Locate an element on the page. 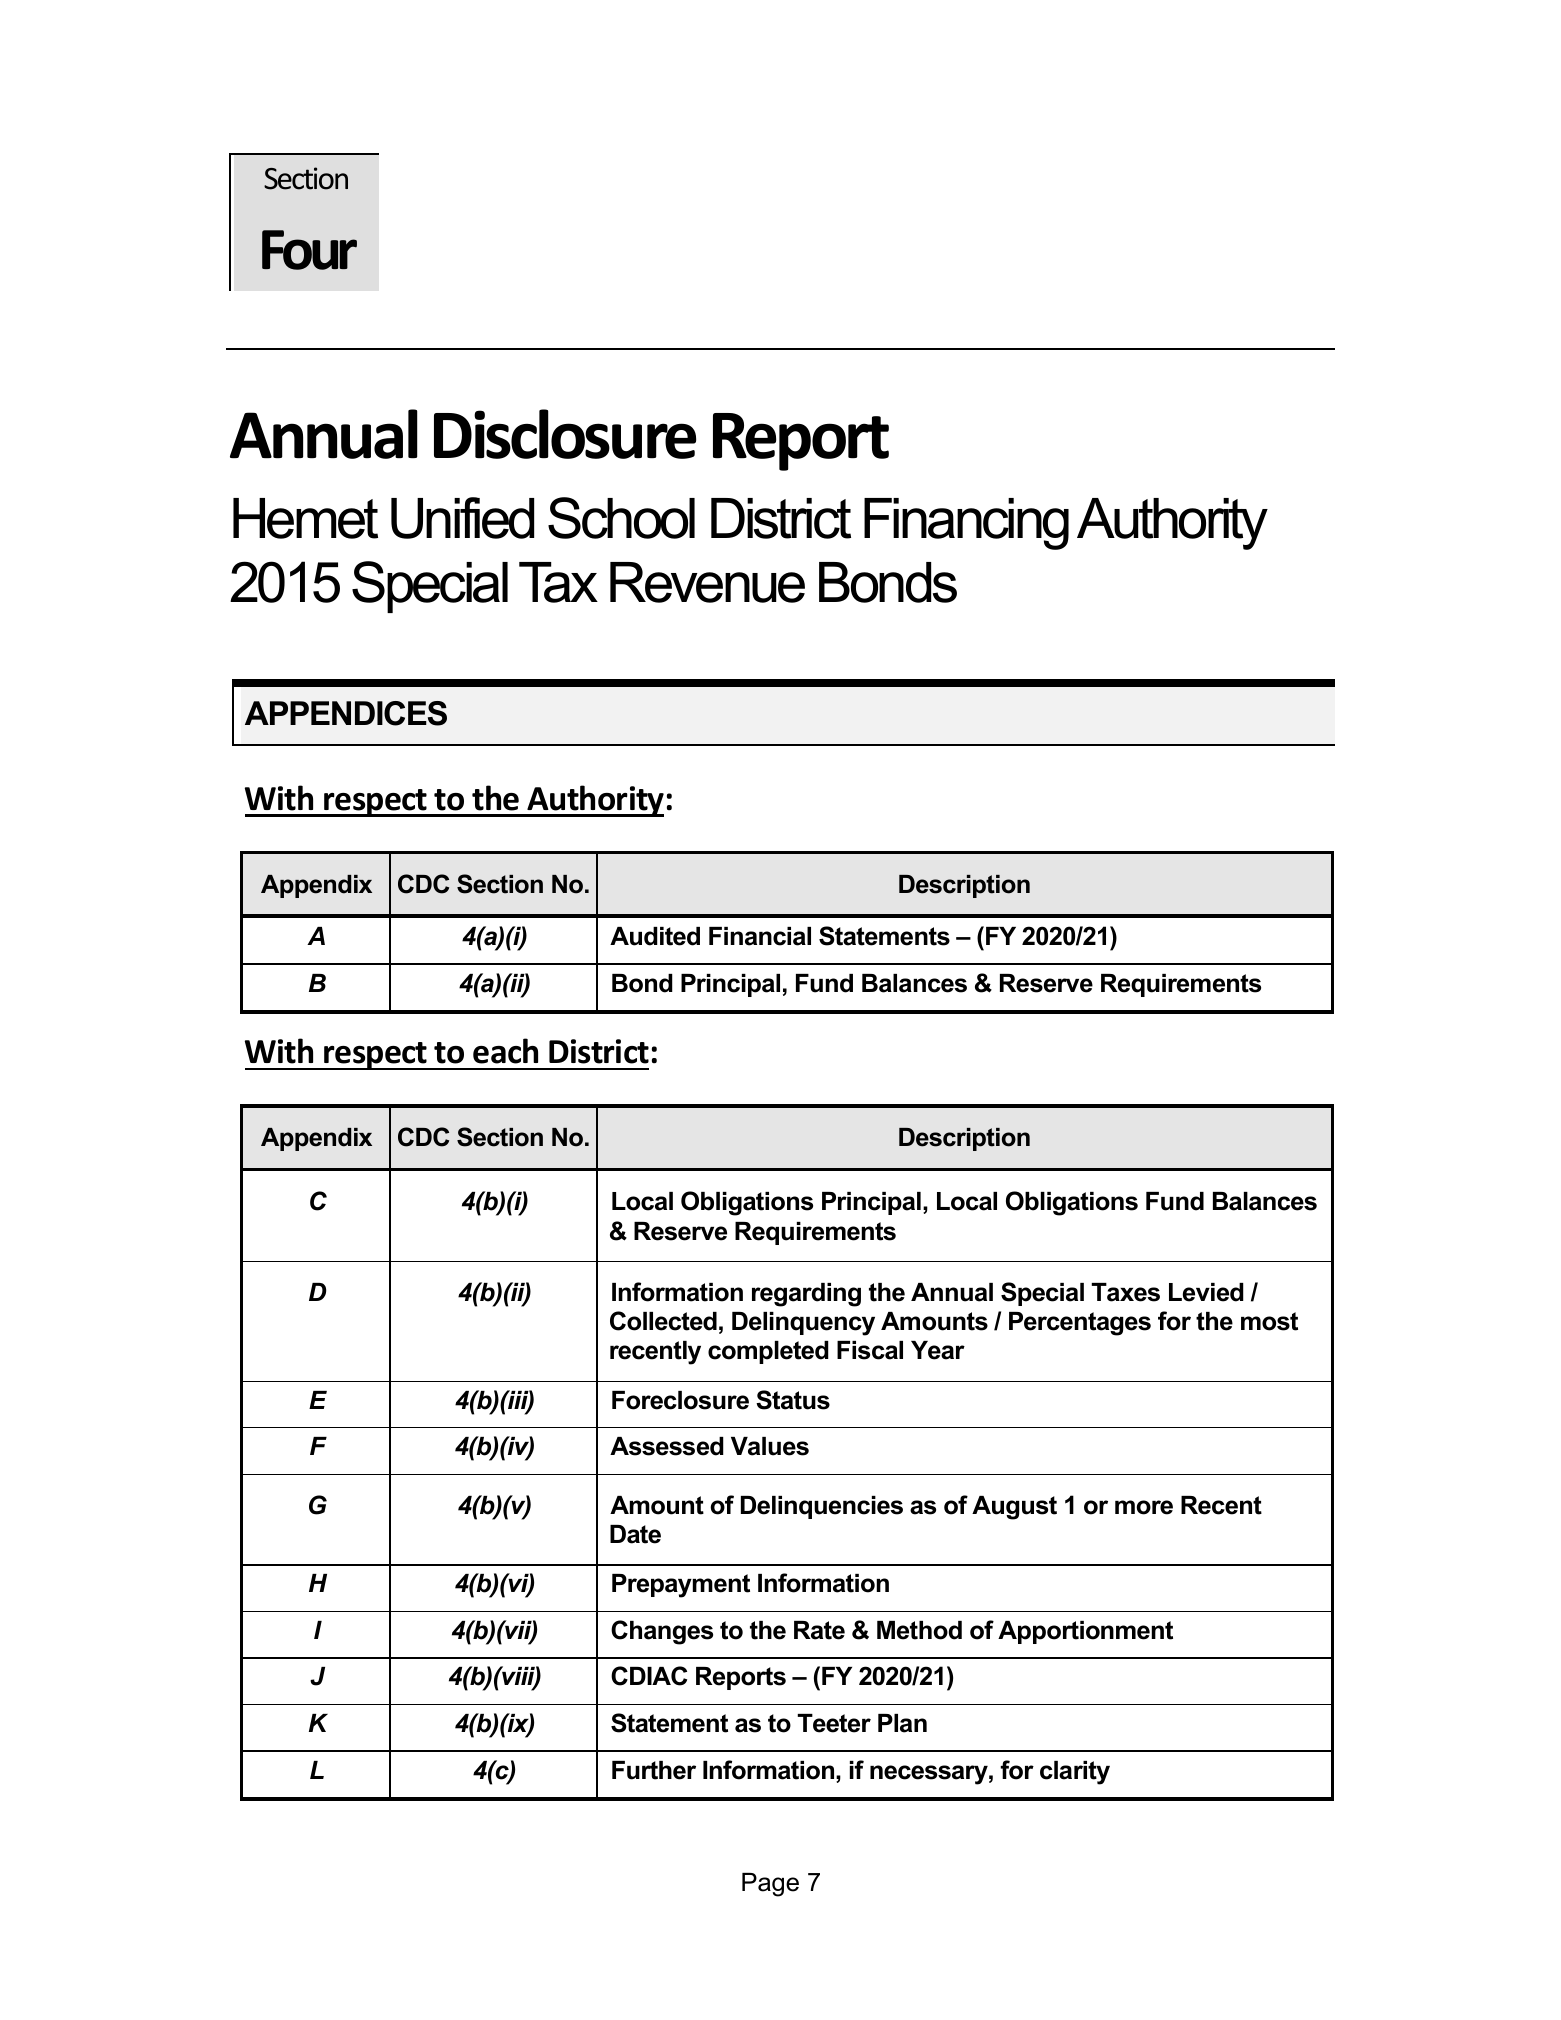  APPENDICES is located at coordinates (346, 713).
